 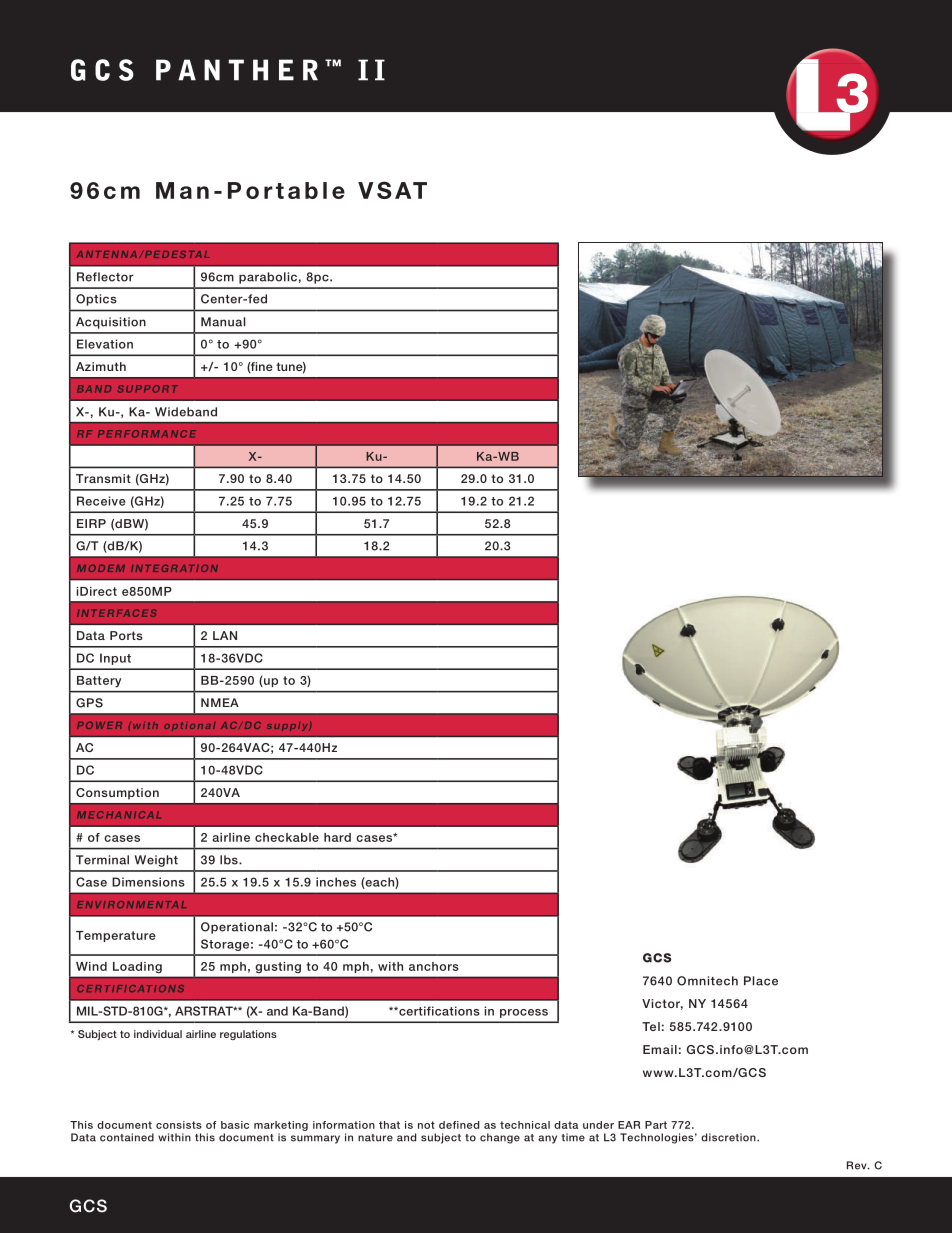 I want to click on Acquisition, so click(x=111, y=323).
